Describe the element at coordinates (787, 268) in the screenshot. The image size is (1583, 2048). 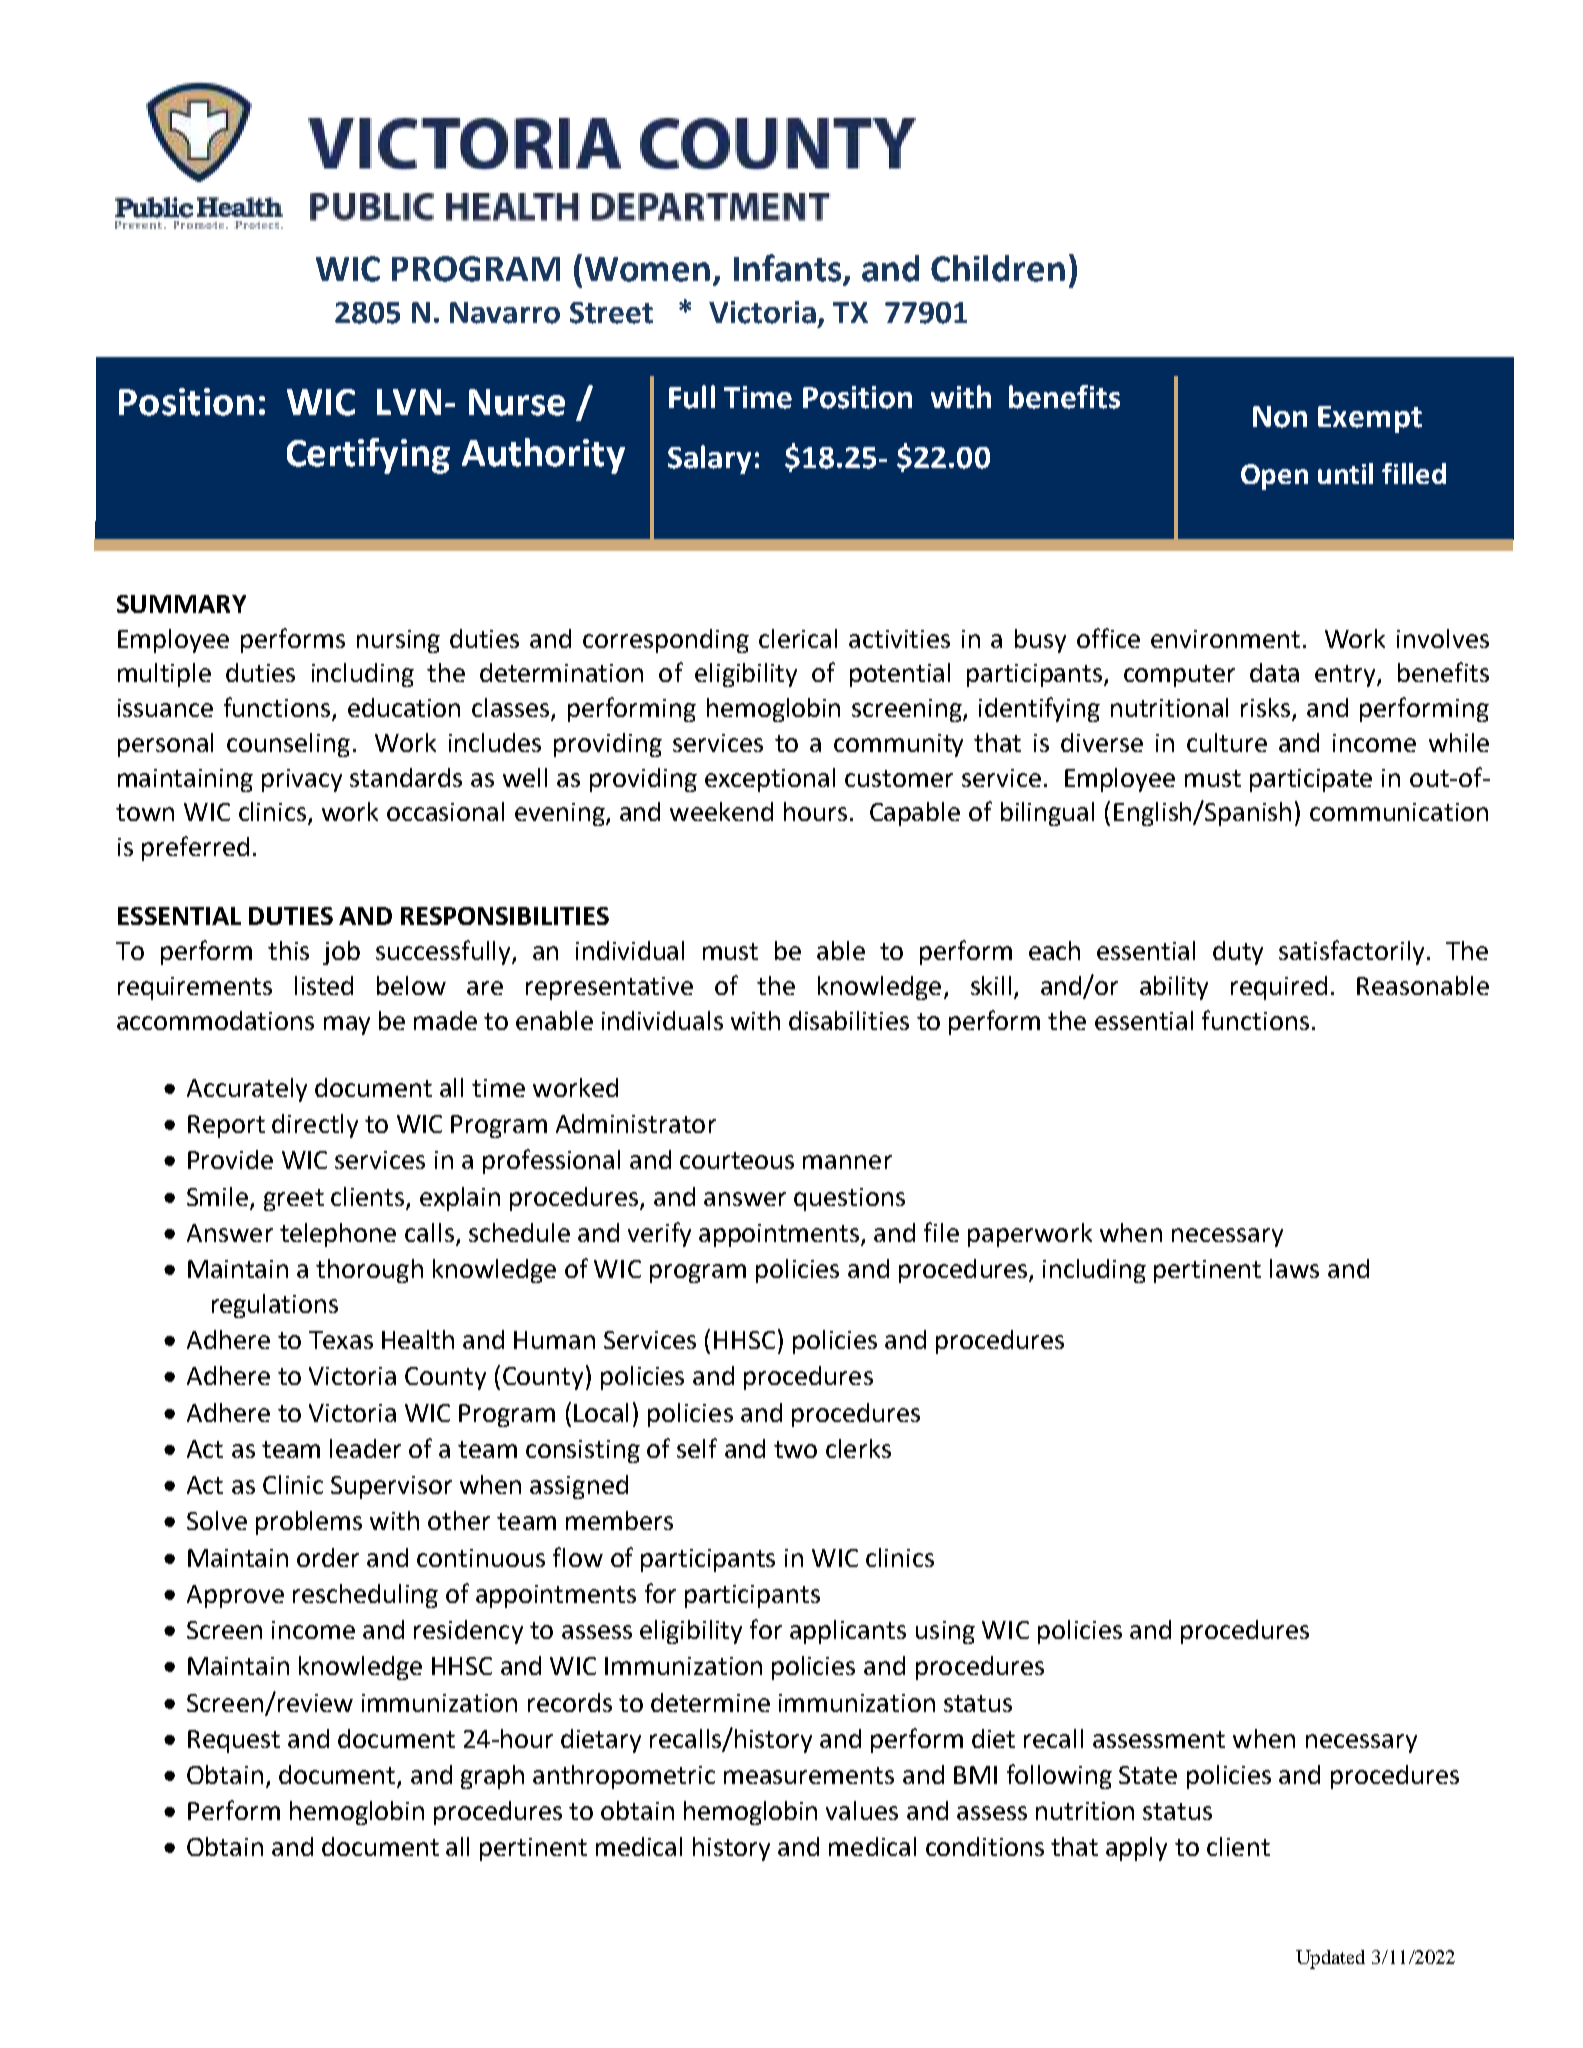
I see `Infants` at that location.
